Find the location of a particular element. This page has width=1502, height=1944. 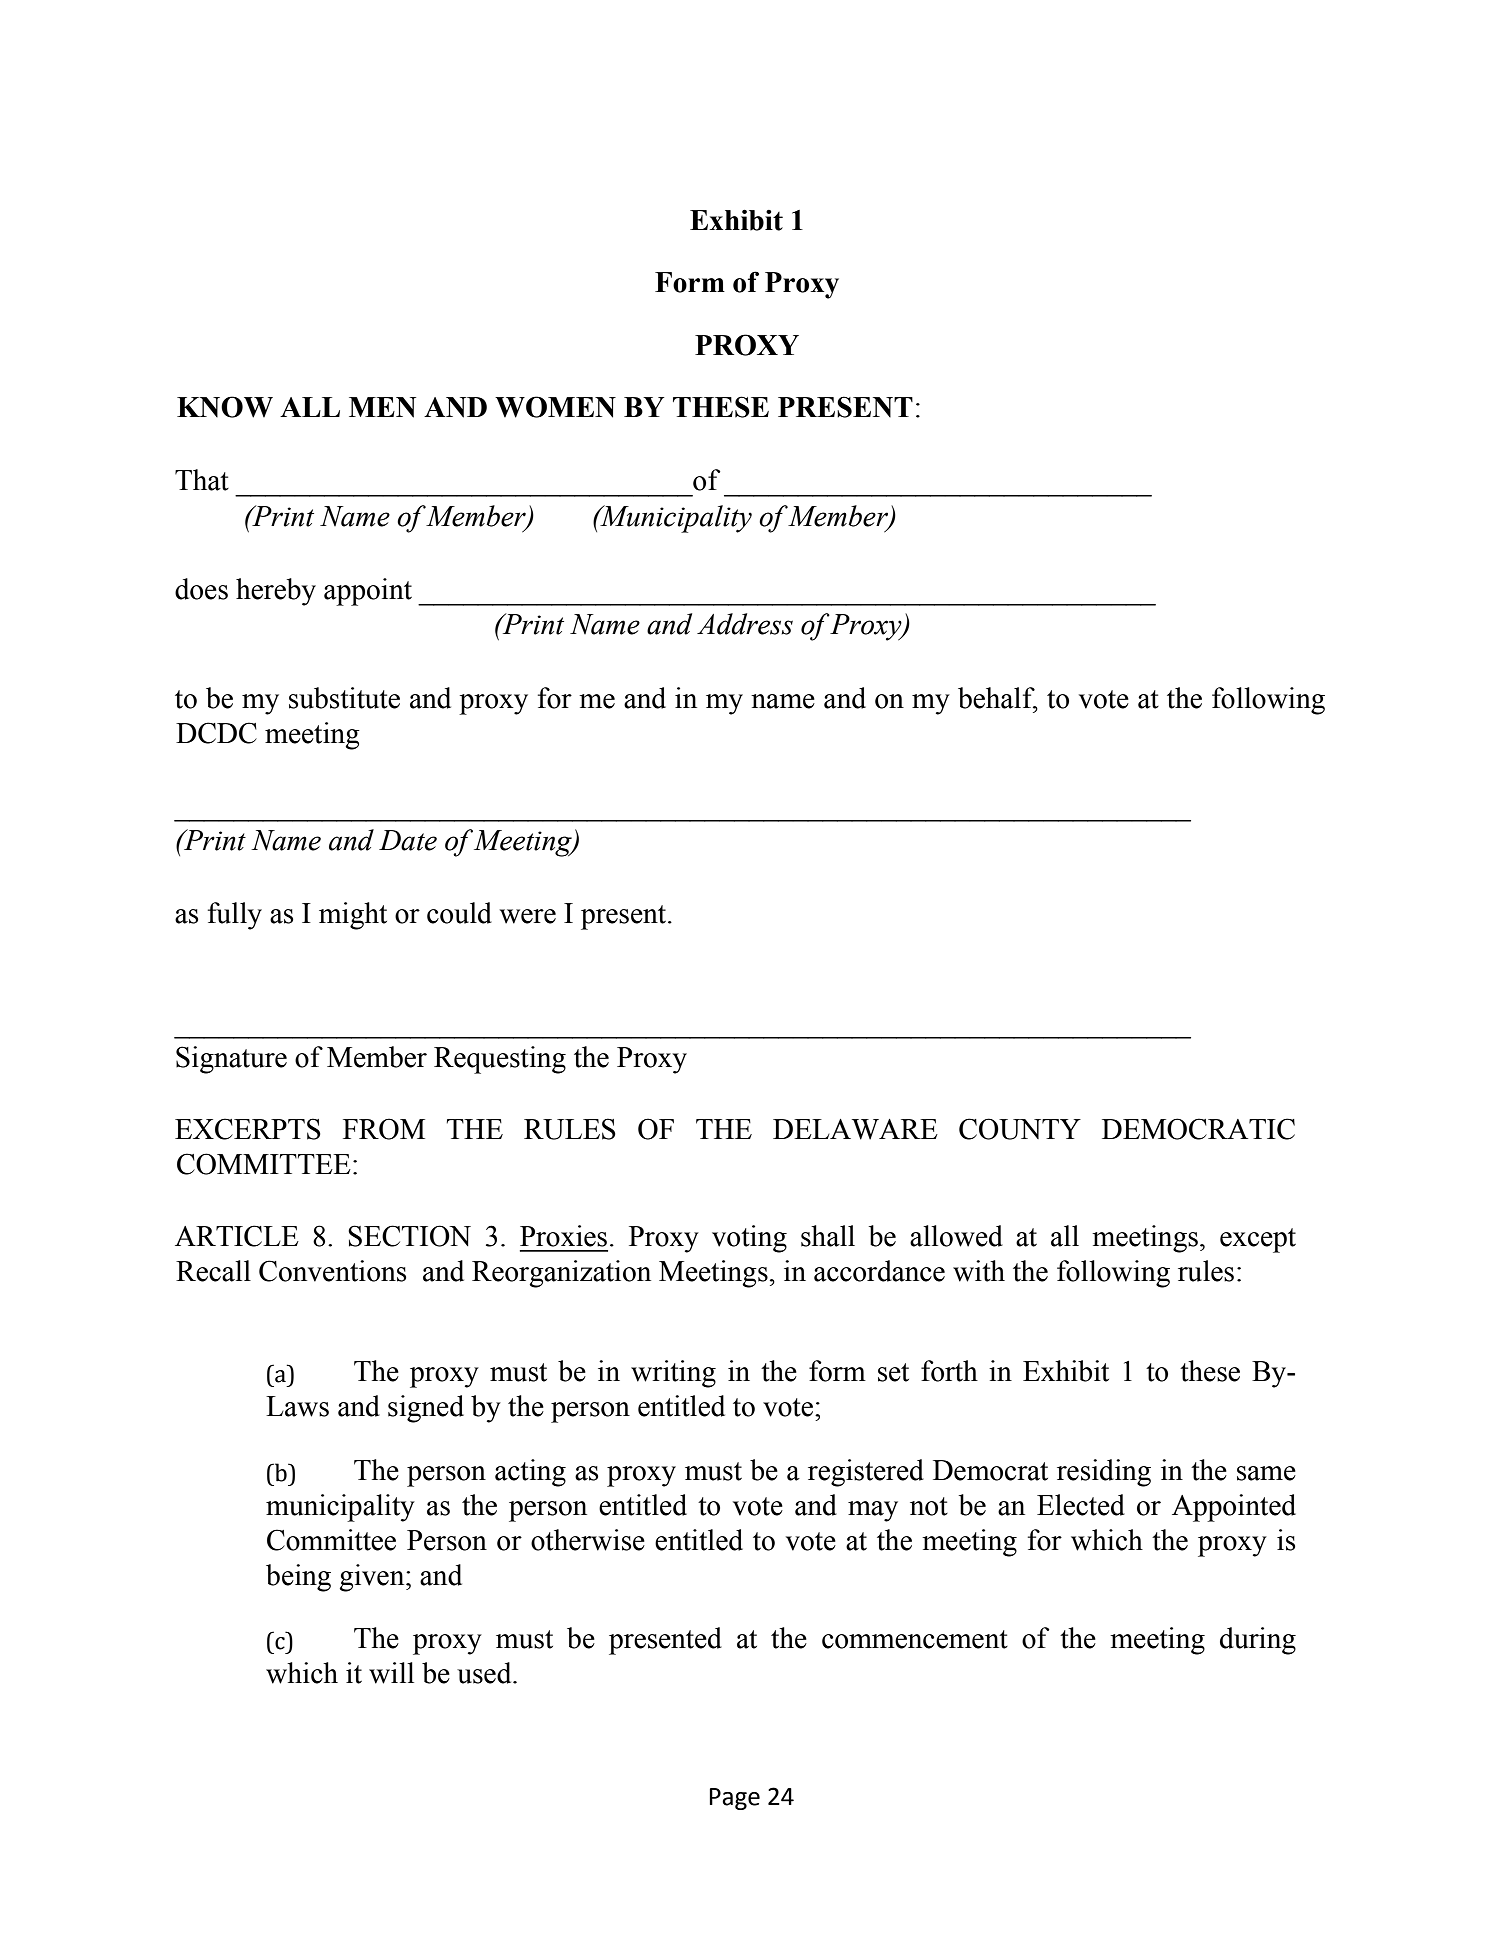

will is located at coordinates (391, 1673).
